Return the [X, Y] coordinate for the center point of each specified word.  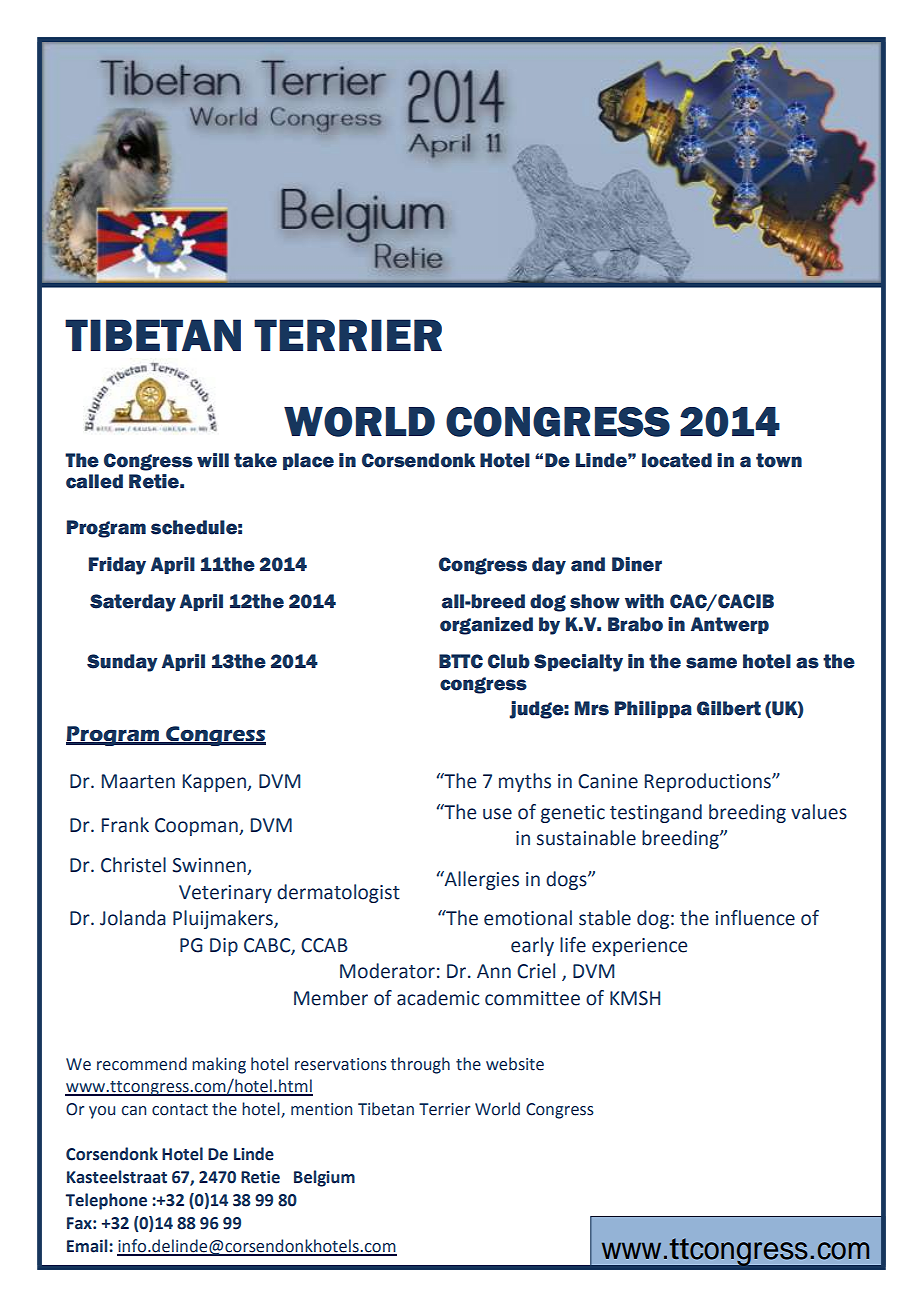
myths [525, 782]
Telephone [106, 1201]
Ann [494, 971]
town [779, 460]
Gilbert [729, 708]
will [213, 460]
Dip [224, 947]
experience [639, 947]
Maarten [138, 781]
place [308, 461]
